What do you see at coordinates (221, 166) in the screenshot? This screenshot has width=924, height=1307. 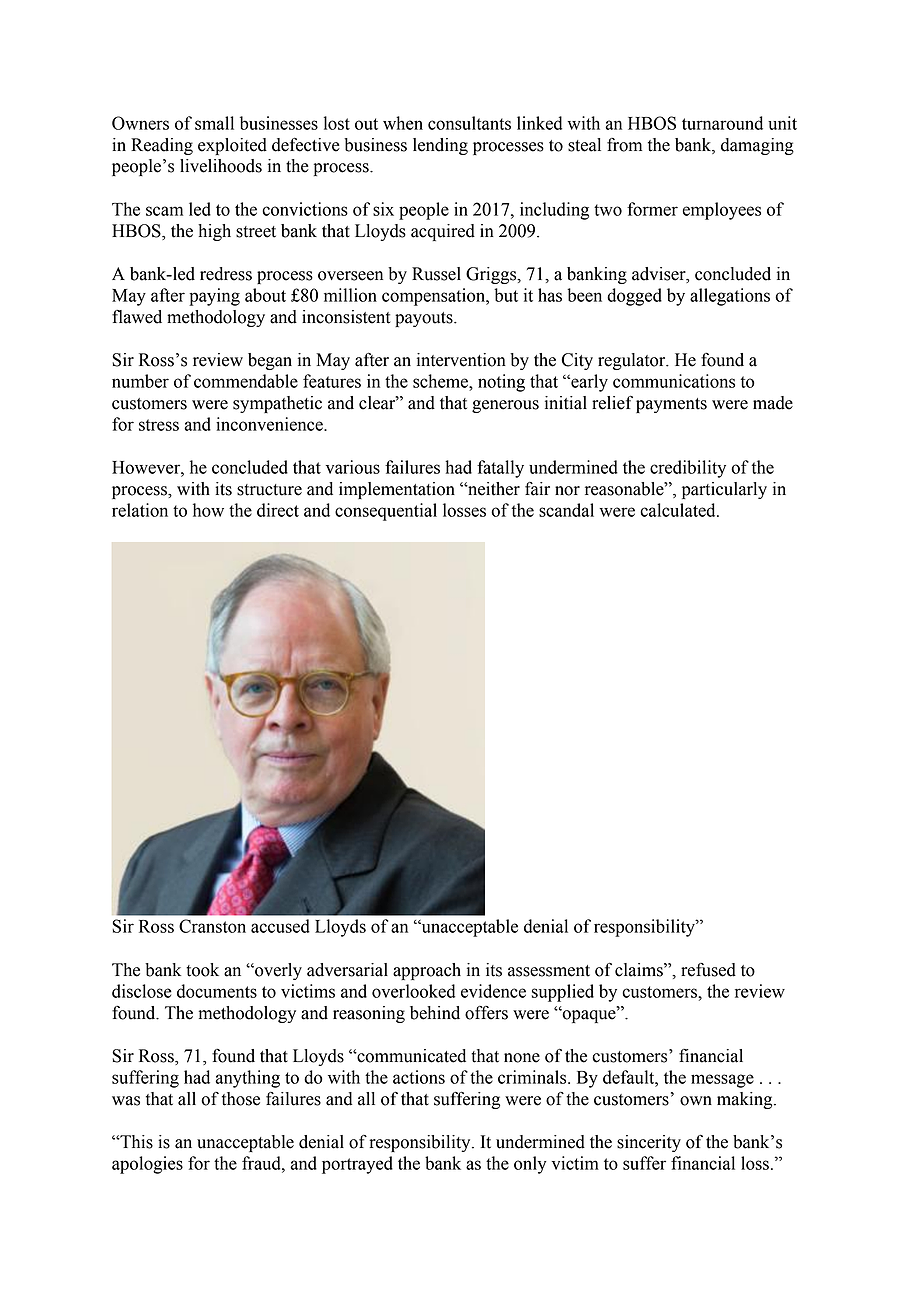 I see `livelihoods` at bounding box center [221, 166].
